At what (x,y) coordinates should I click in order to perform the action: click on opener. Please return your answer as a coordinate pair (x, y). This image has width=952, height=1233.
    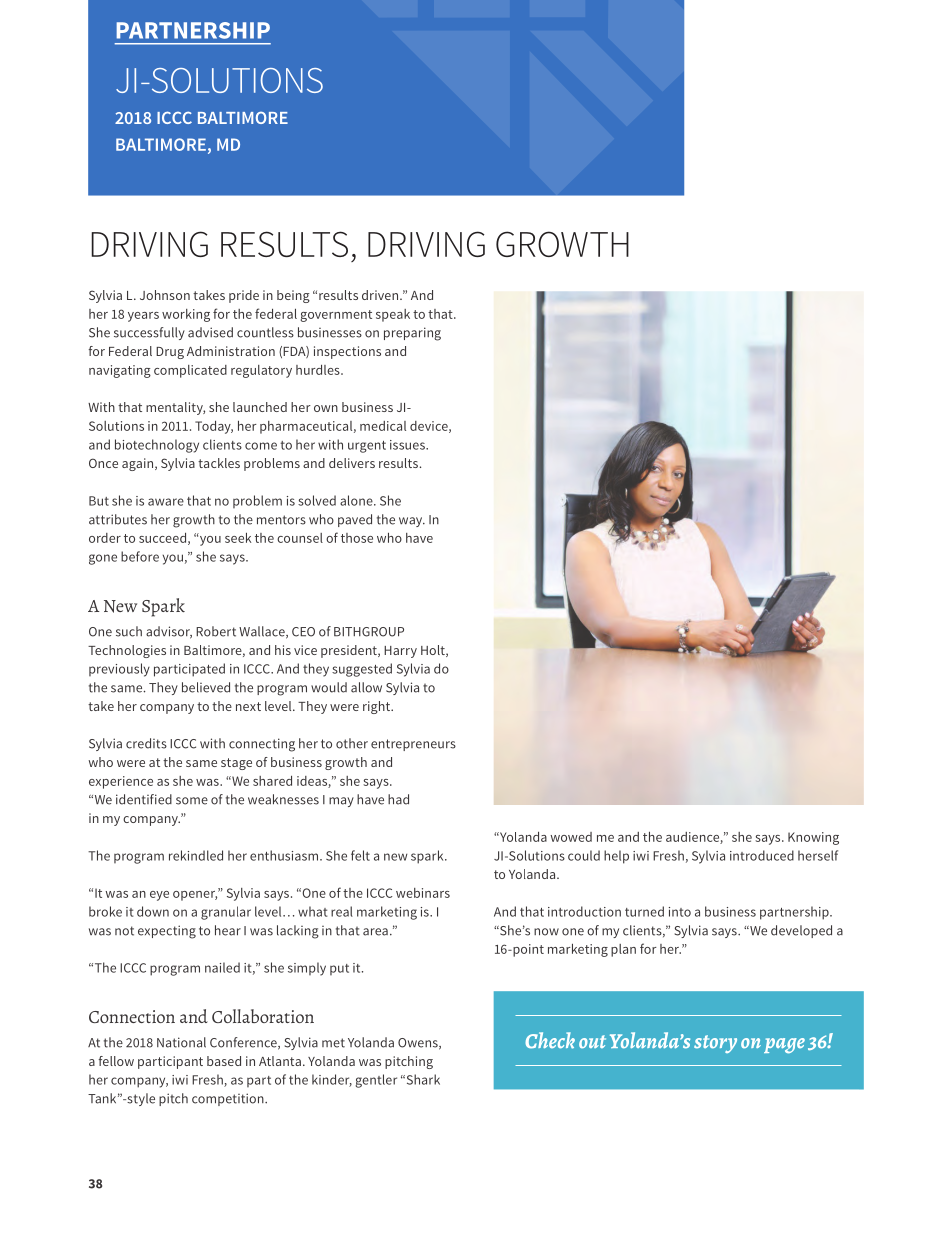
    Looking at the image, I should click on (195, 896).
